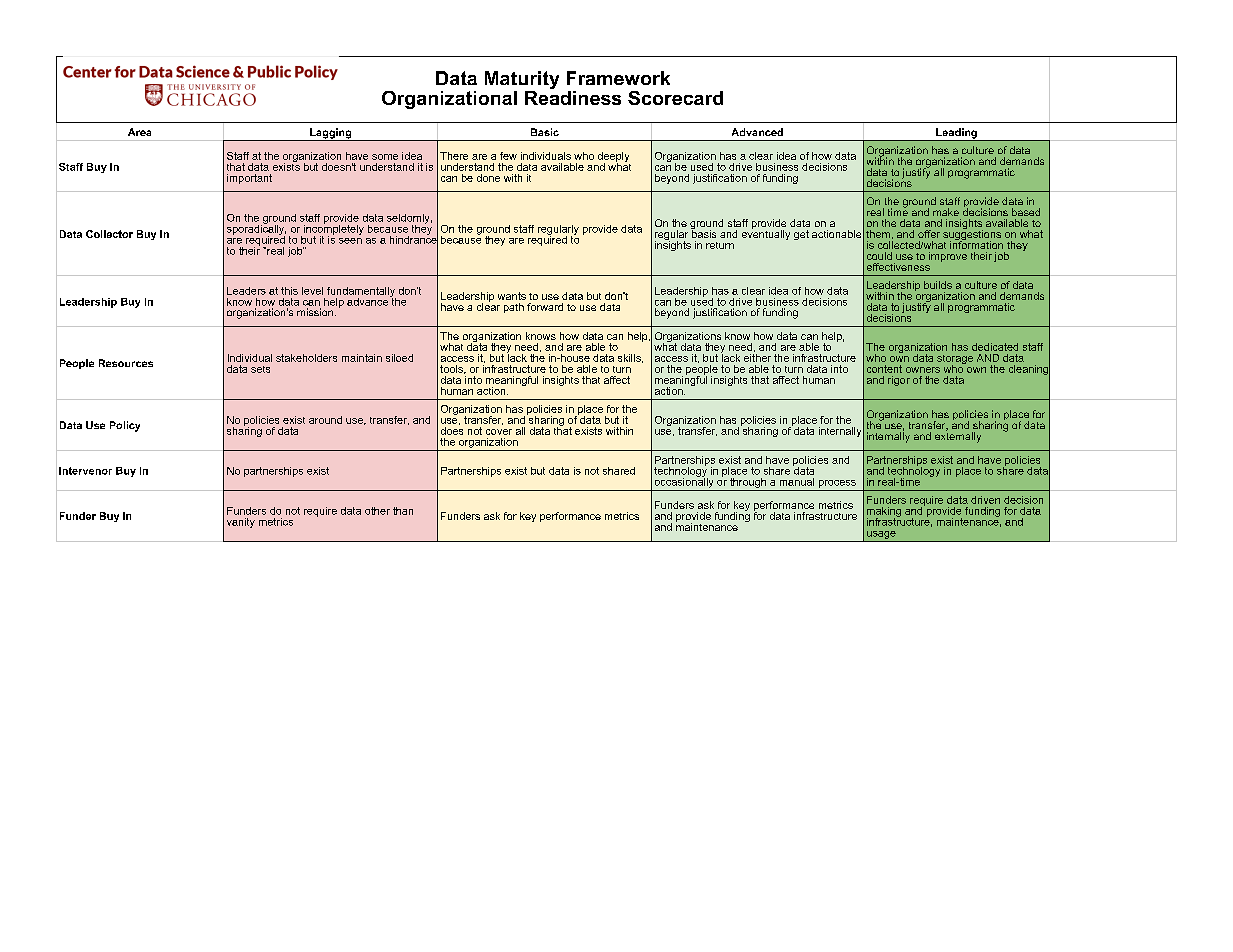 This screenshot has width=1233, height=952. Describe the element at coordinates (260, 369) in the screenshot. I see `sets` at that location.
